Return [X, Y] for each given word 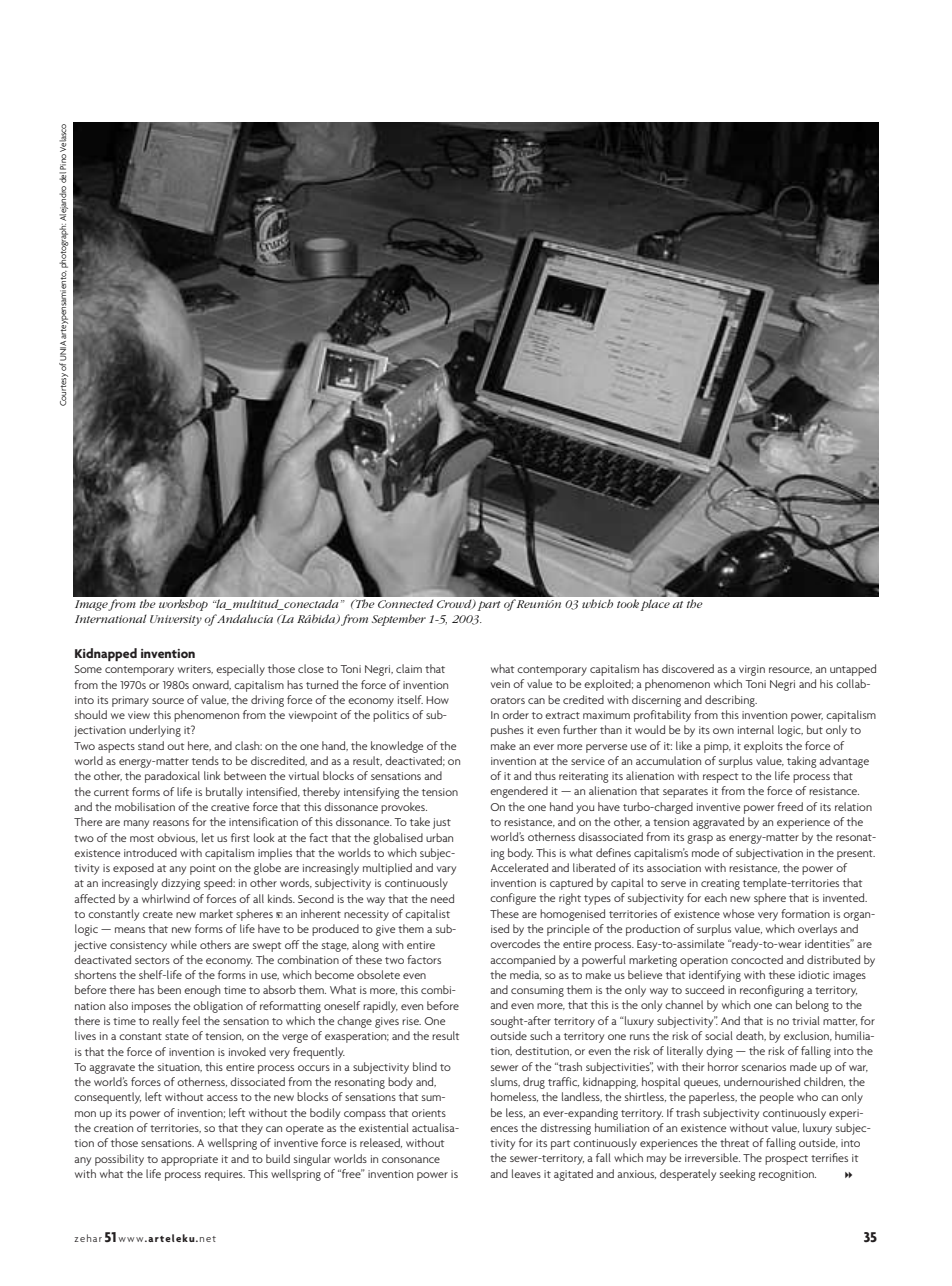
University [176, 620]
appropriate [189, 1160]
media [525, 975]
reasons [171, 823]
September [399, 620]
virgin [752, 670]
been [169, 989]
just [442, 823]
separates [685, 793]
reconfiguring [772, 991]
